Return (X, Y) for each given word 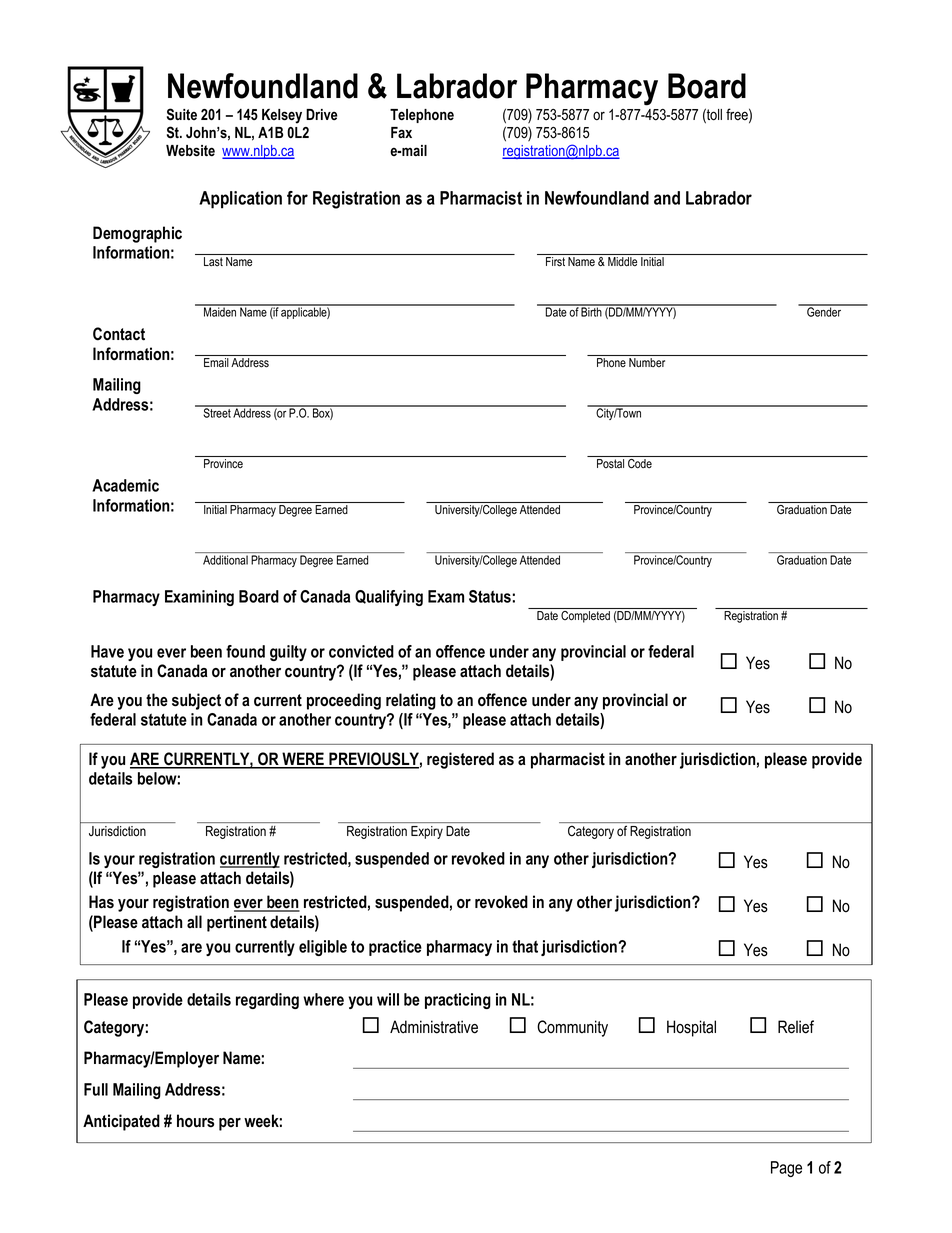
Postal (610, 463)
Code (640, 463)
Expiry (427, 832)
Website (190, 151)
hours (195, 1121)
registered (460, 760)
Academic (125, 485)
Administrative (434, 1027)
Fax (401, 132)
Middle (622, 261)
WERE (303, 760)
